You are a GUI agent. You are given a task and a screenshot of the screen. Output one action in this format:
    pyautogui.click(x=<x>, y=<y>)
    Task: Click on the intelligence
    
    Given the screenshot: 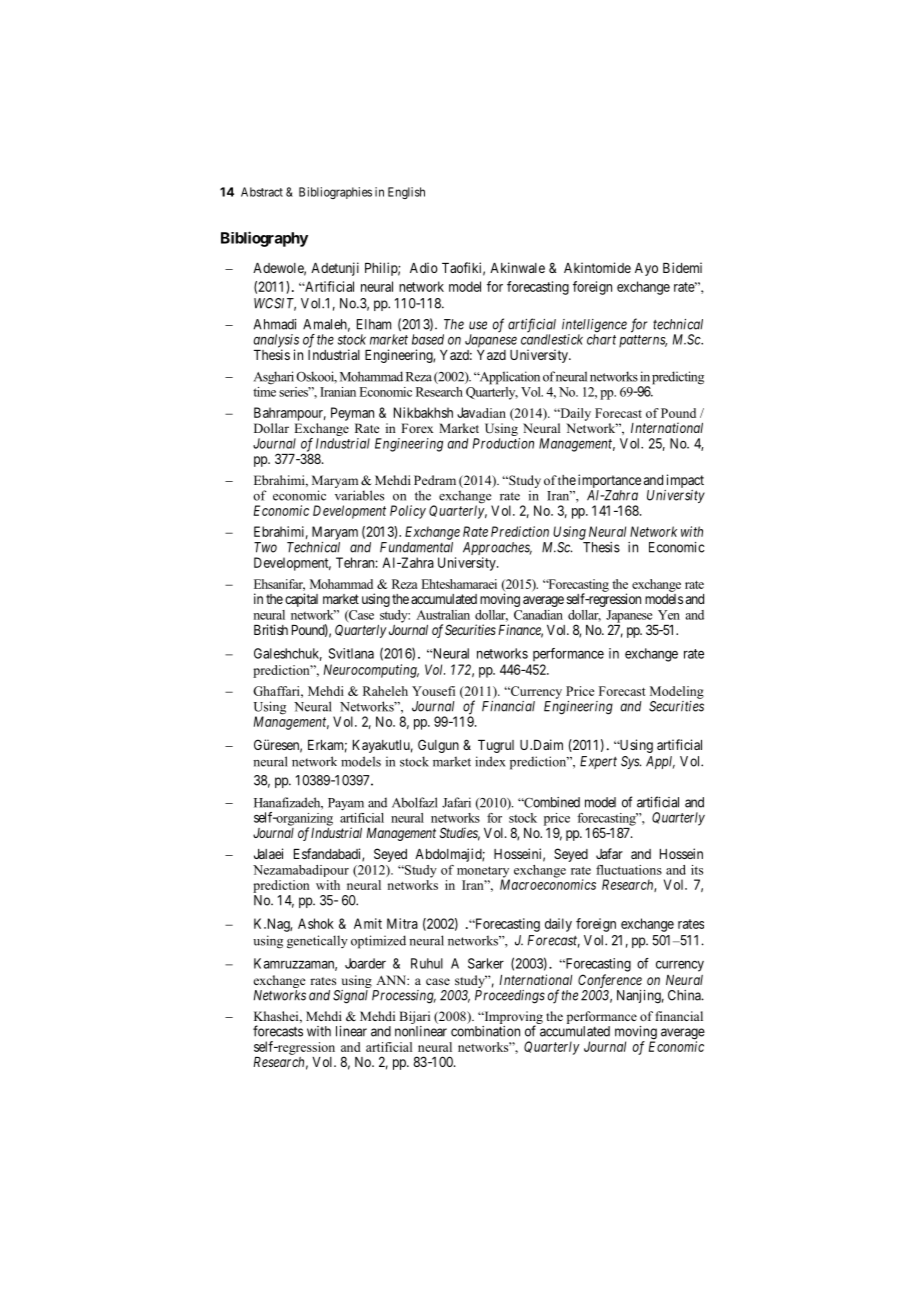 What is the action you would take?
    pyautogui.click(x=594, y=327)
